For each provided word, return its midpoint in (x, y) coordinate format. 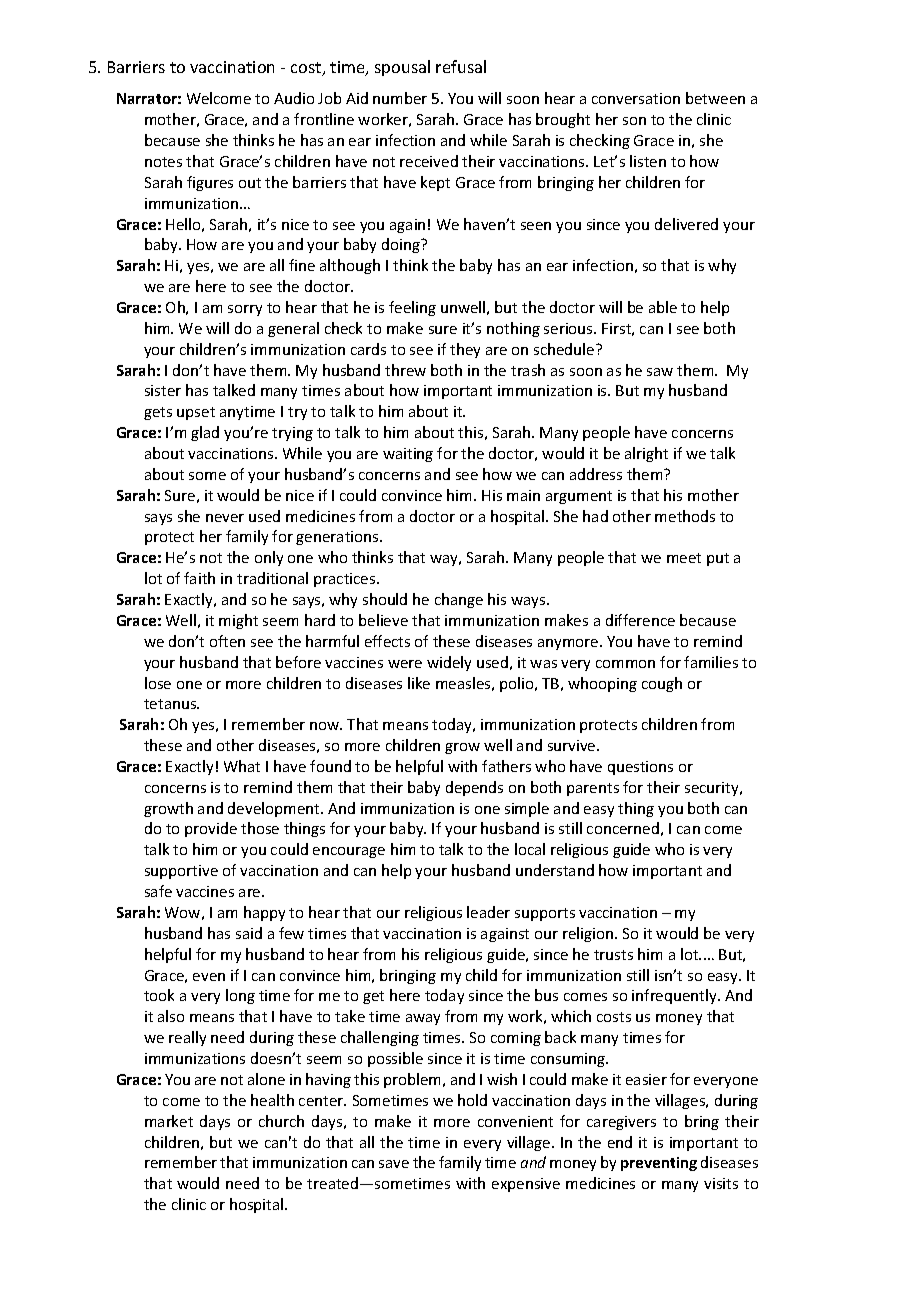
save (394, 1164)
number (400, 98)
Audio (294, 98)
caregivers (621, 1123)
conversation (636, 98)
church (281, 1121)
